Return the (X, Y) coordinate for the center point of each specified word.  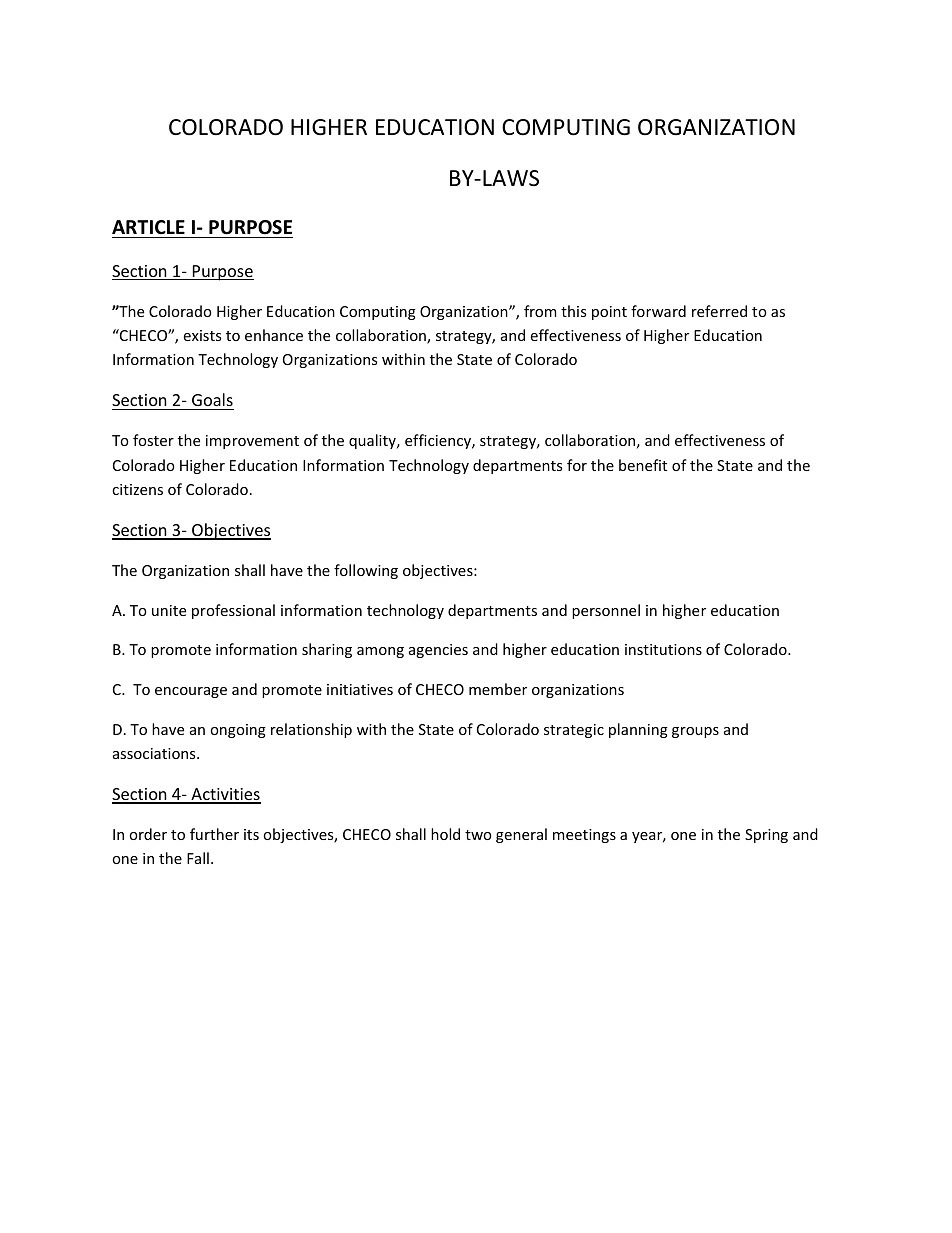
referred (719, 311)
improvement (252, 442)
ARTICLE (148, 227)
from (540, 311)
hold (445, 834)
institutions (663, 649)
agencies (438, 651)
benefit (643, 465)
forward (658, 311)
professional (233, 611)
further (214, 834)
